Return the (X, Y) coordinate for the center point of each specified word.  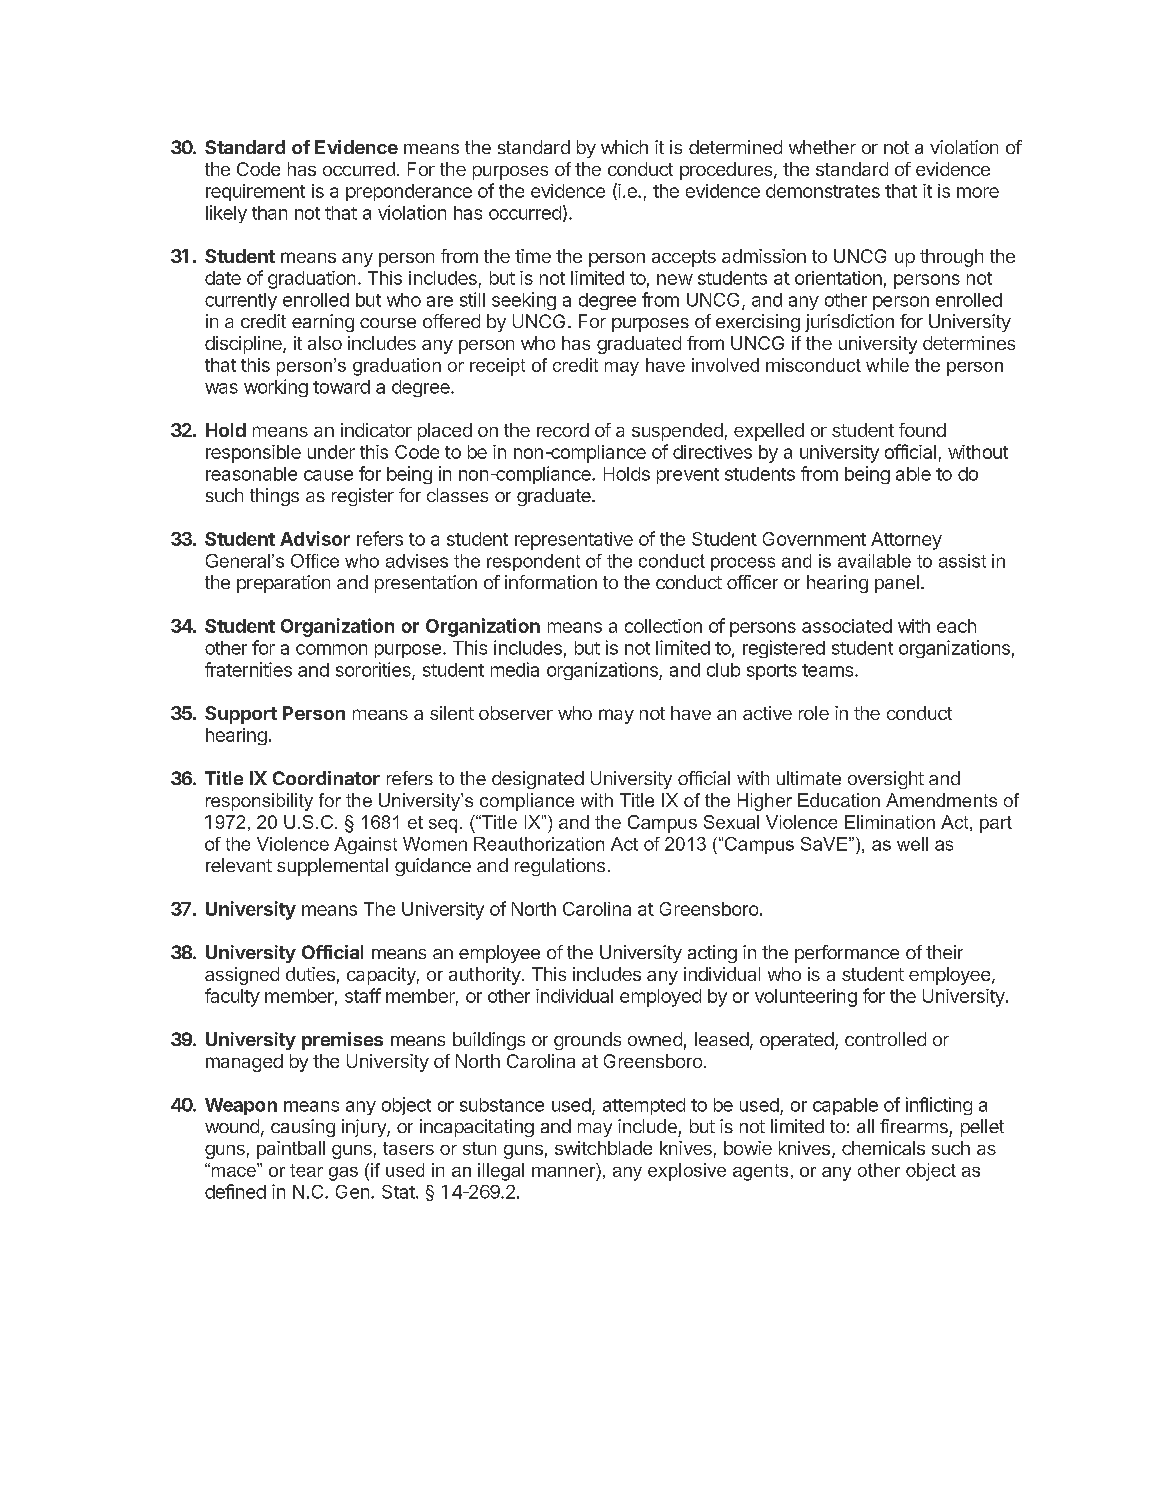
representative (574, 541)
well (912, 844)
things (274, 497)
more (978, 192)
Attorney (906, 541)
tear (306, 1170)
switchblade (603, 1148)
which (624, 147)
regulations (560, 867)
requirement (255, 192)
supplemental (332, 867)
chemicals (883, 1148)
